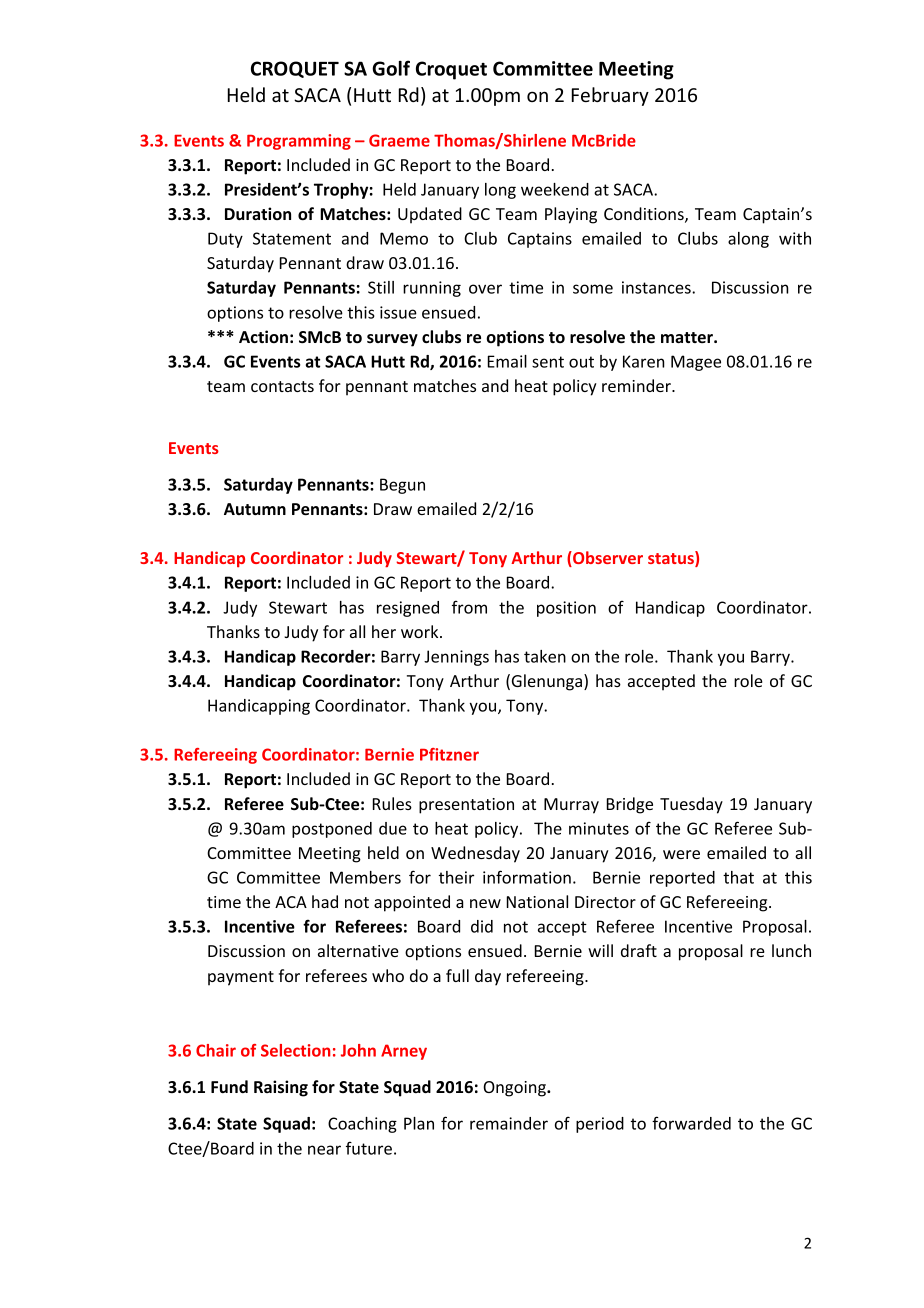 Image resolution: width=924 pixels, height=1308 pixels. I want to click on with, so click(795, 238).
